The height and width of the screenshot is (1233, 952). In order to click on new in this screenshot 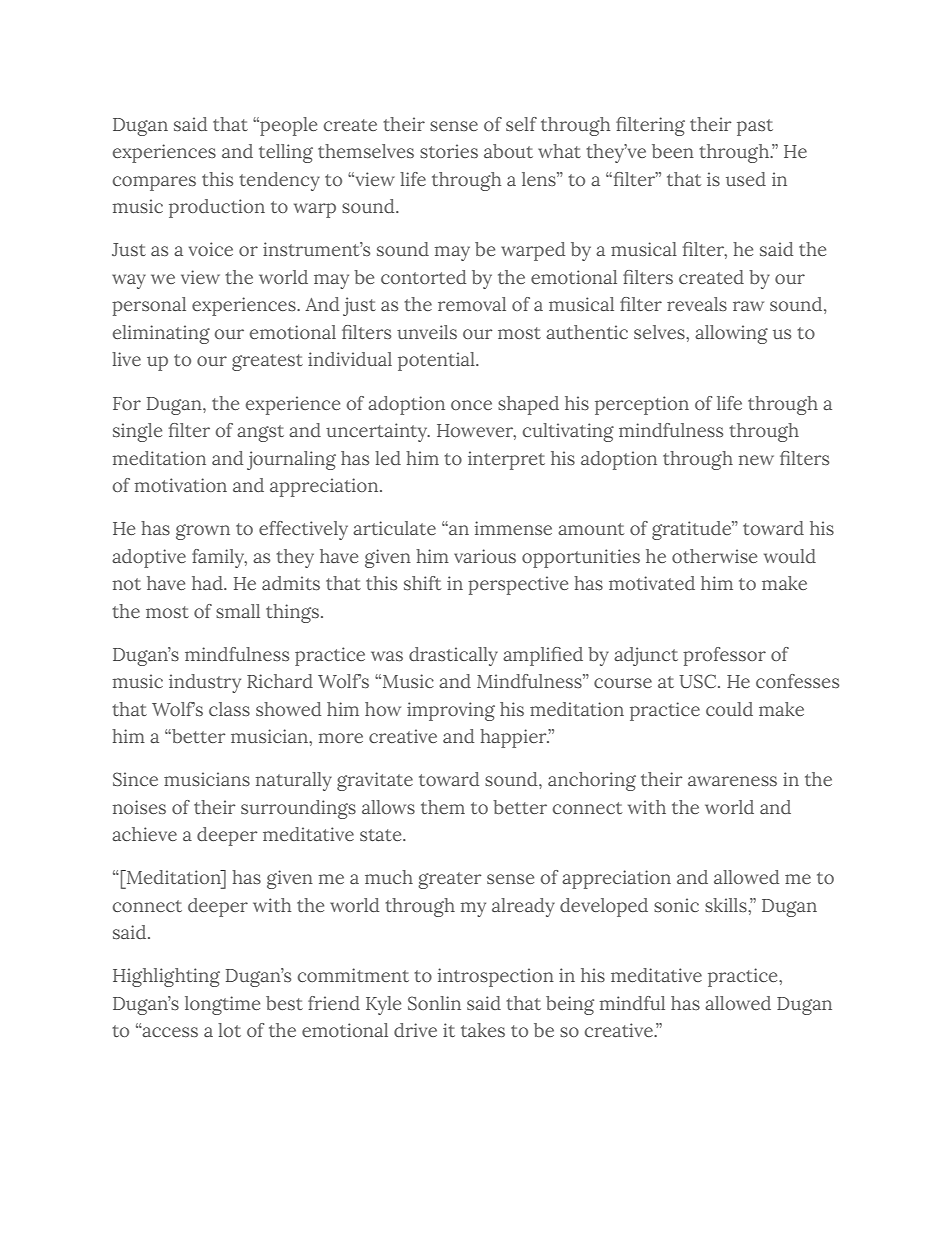, I will do `click(756, 460)`.
